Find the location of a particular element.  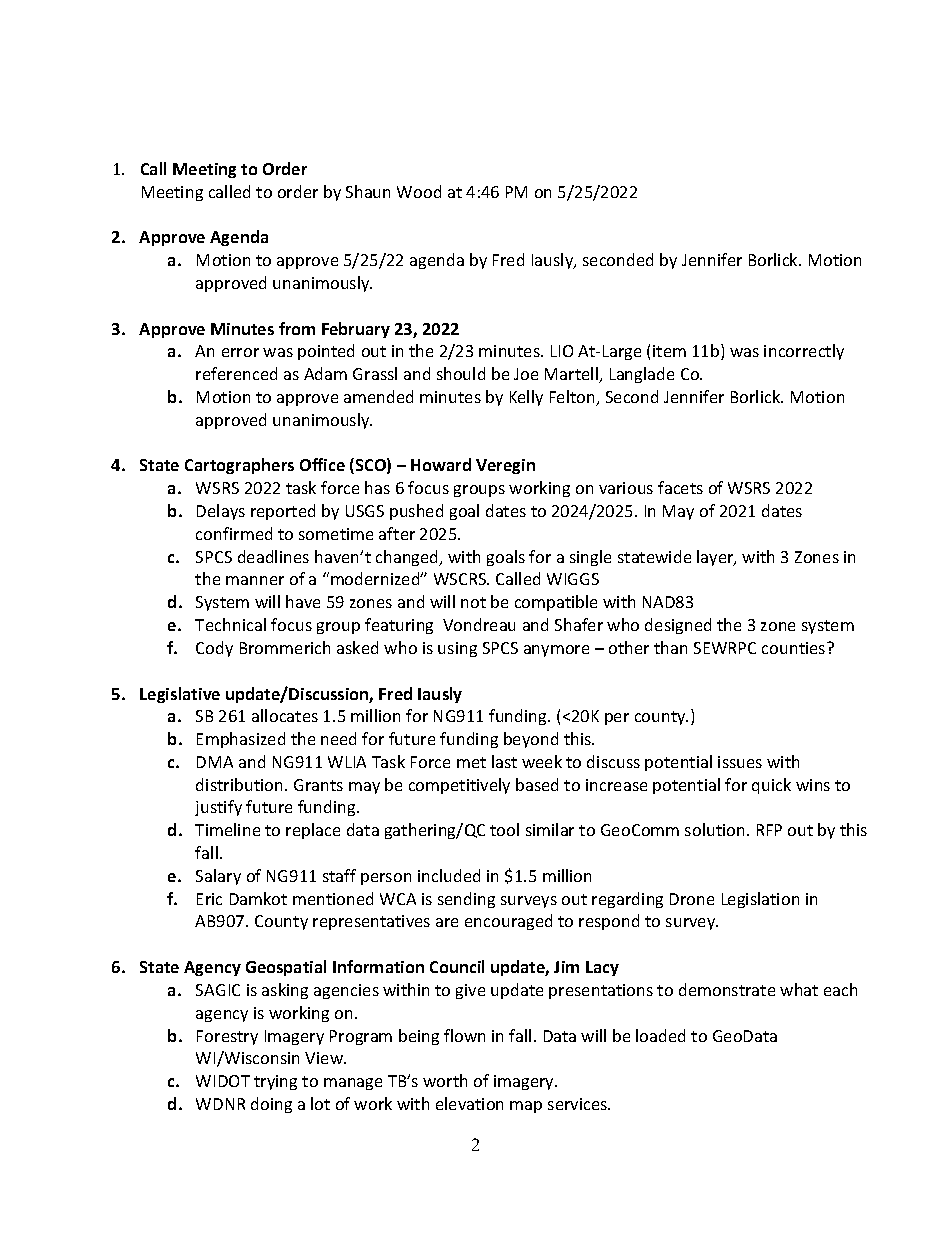

trying is located at coordinates (275, 1082).
